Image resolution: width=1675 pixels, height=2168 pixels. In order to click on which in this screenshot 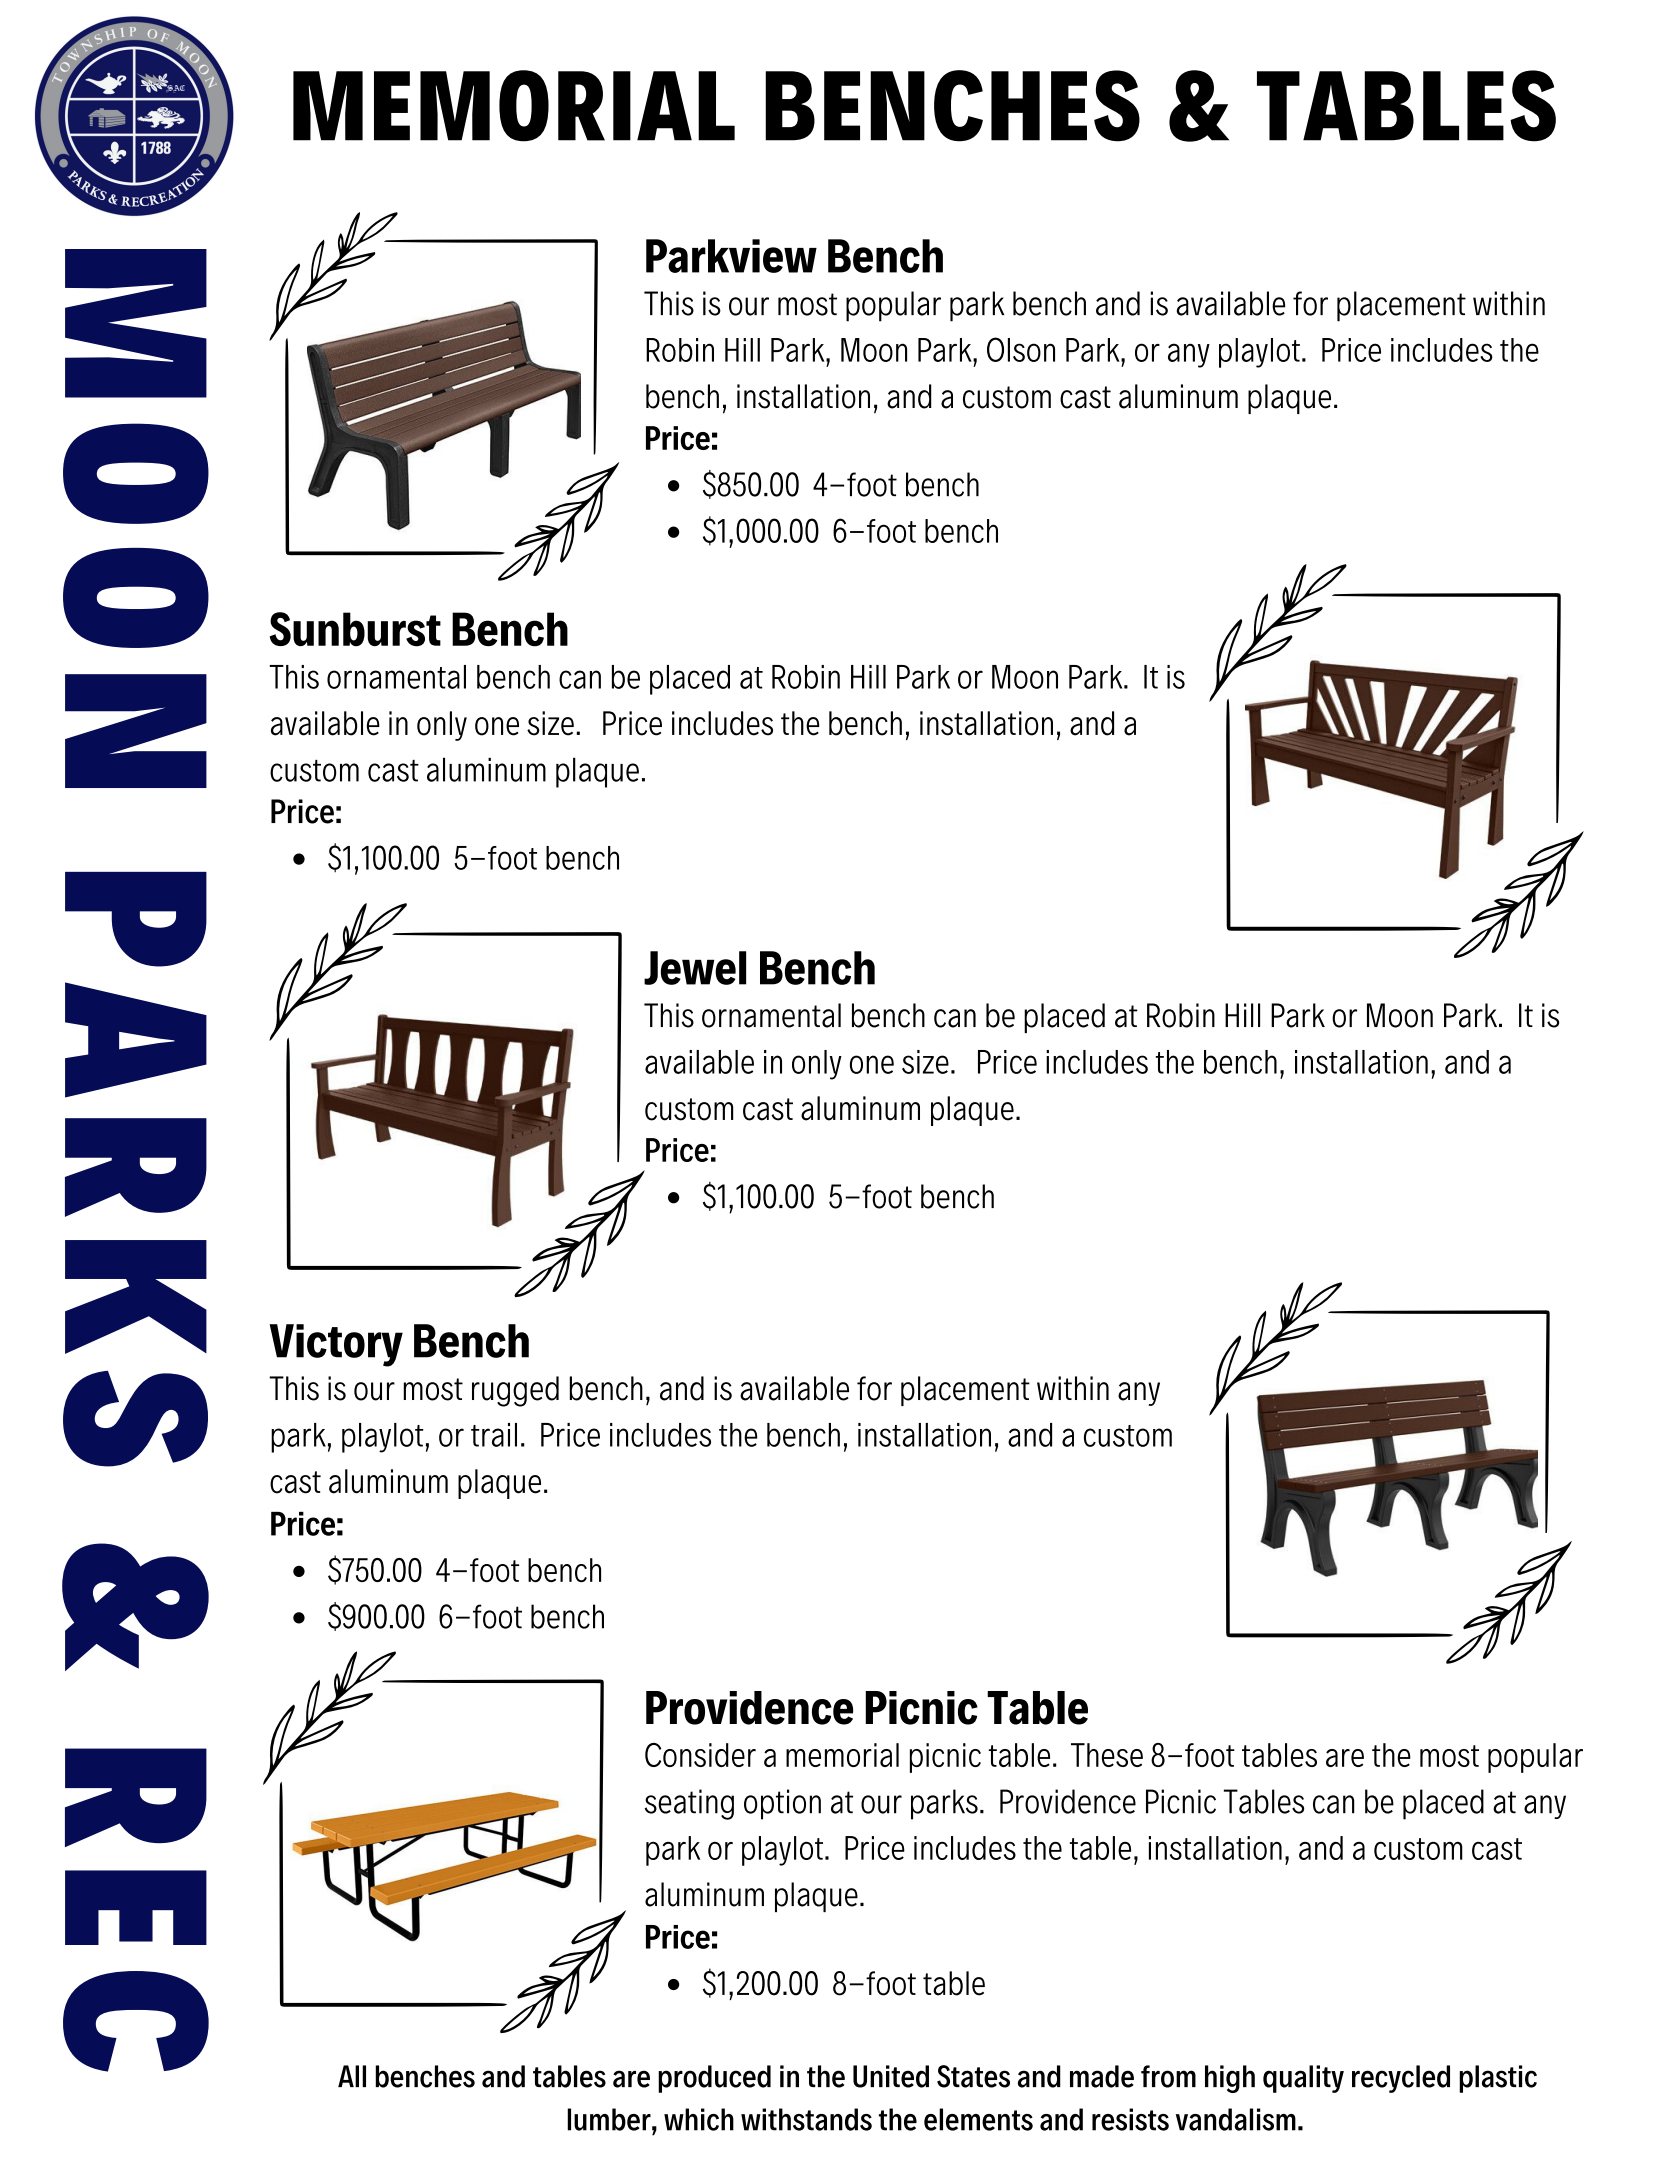, I will do `click(699, 2119)`.
